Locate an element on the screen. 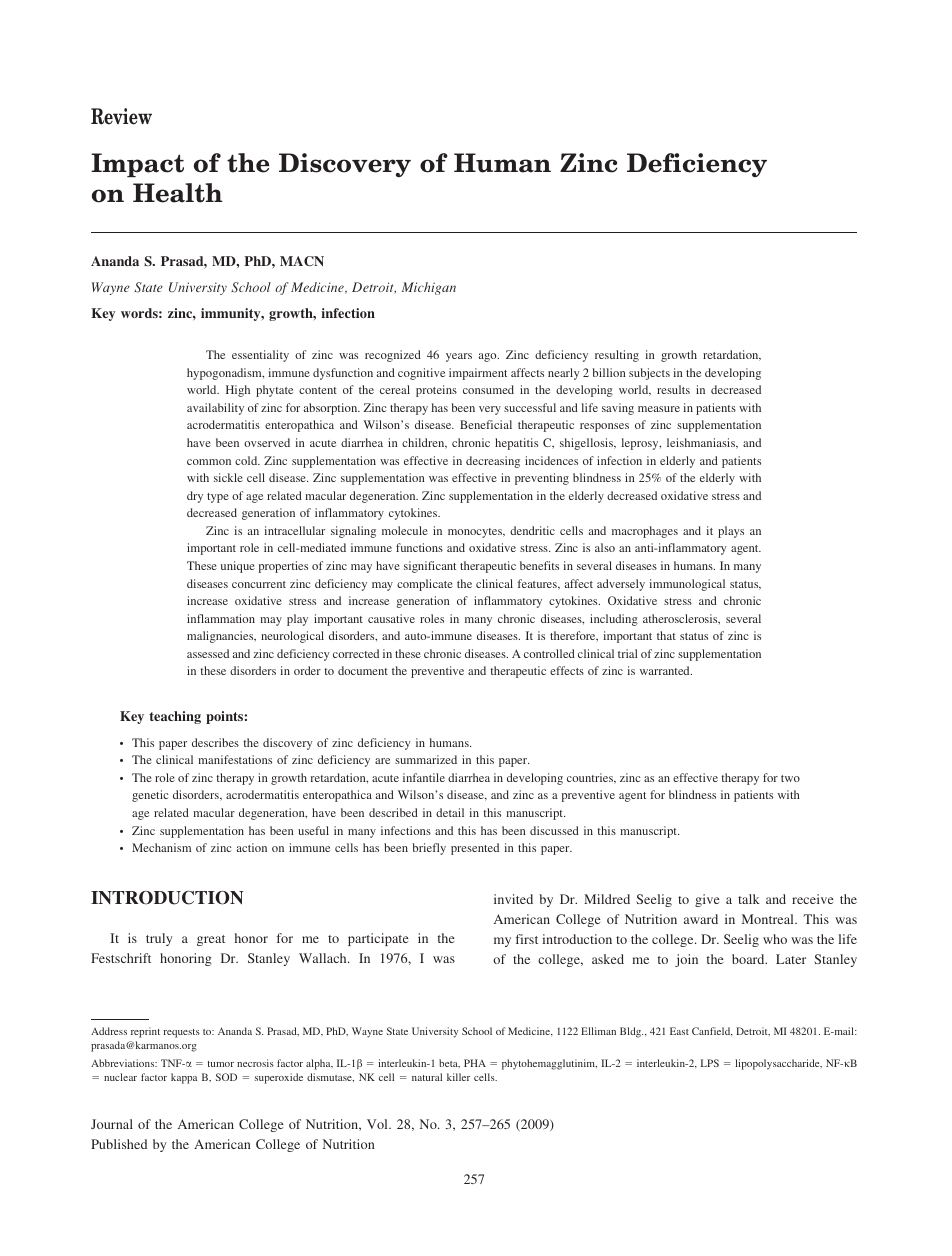  decreasing is located at coordinates (493, 462).
